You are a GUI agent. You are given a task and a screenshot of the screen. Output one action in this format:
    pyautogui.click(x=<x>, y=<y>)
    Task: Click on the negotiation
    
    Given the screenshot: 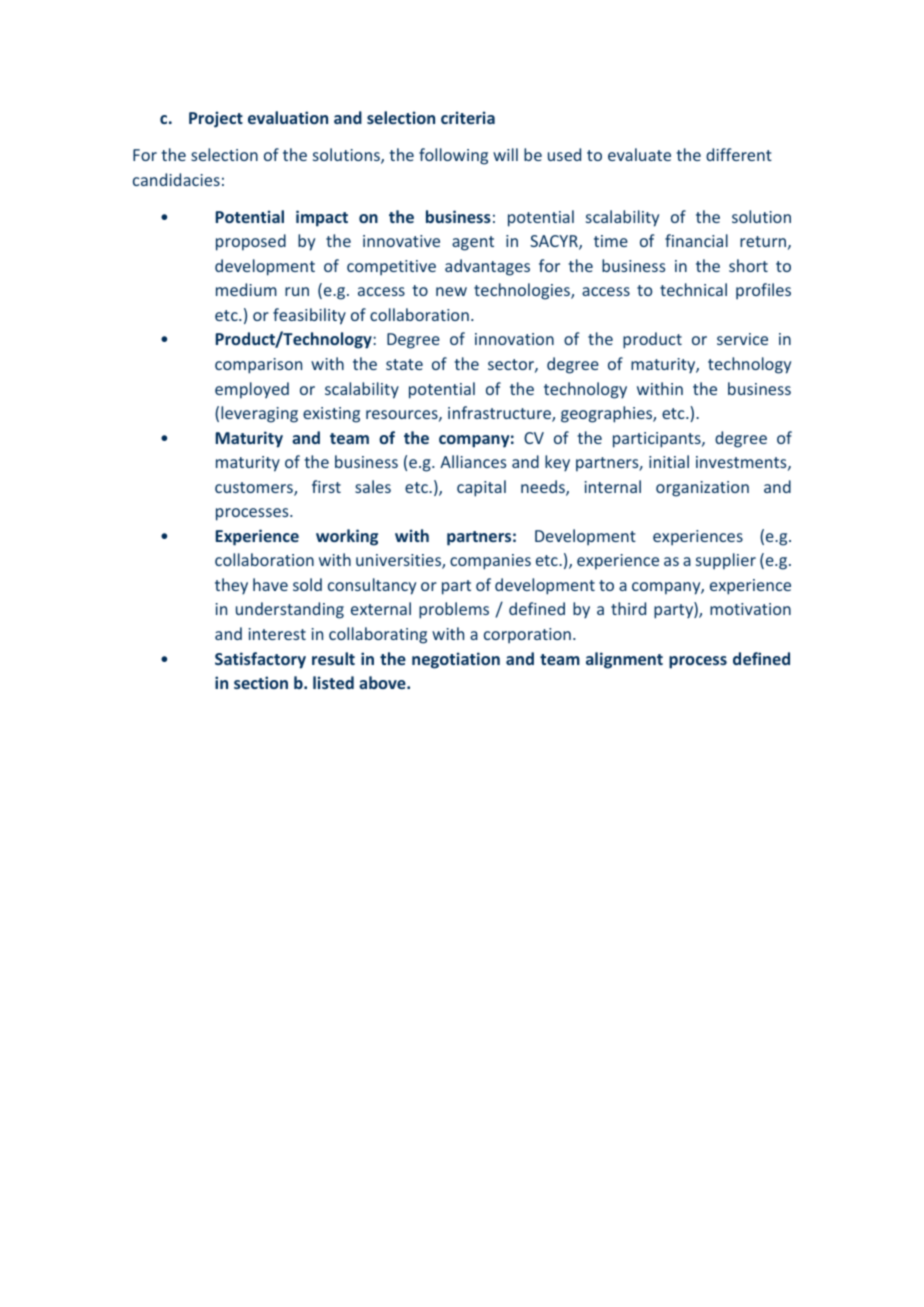 What is the action you would take?
    pyautogui.click(x=456, y=660)
